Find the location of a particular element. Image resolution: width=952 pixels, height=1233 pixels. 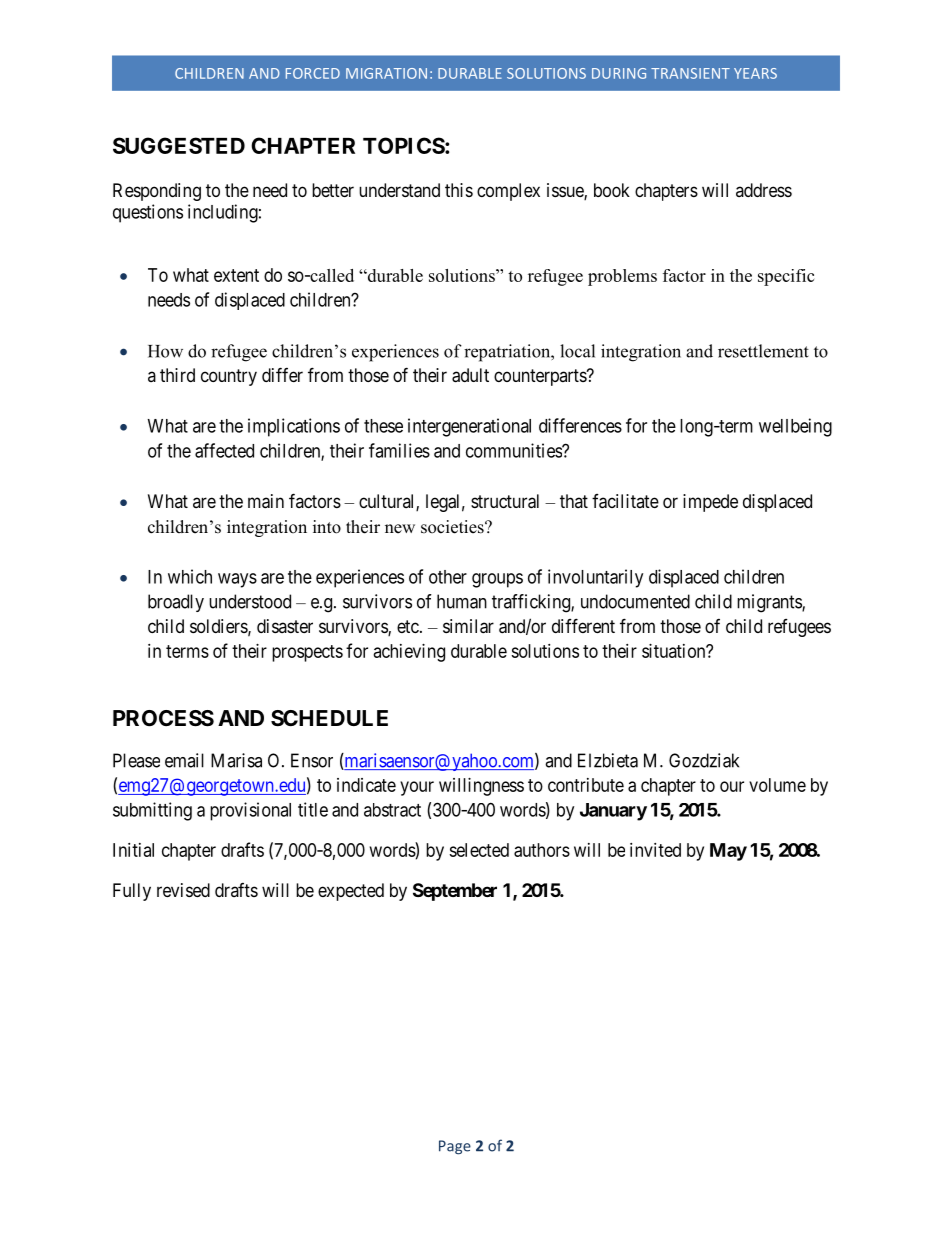

SUGGESTED is located at coordinates (179, 145).
